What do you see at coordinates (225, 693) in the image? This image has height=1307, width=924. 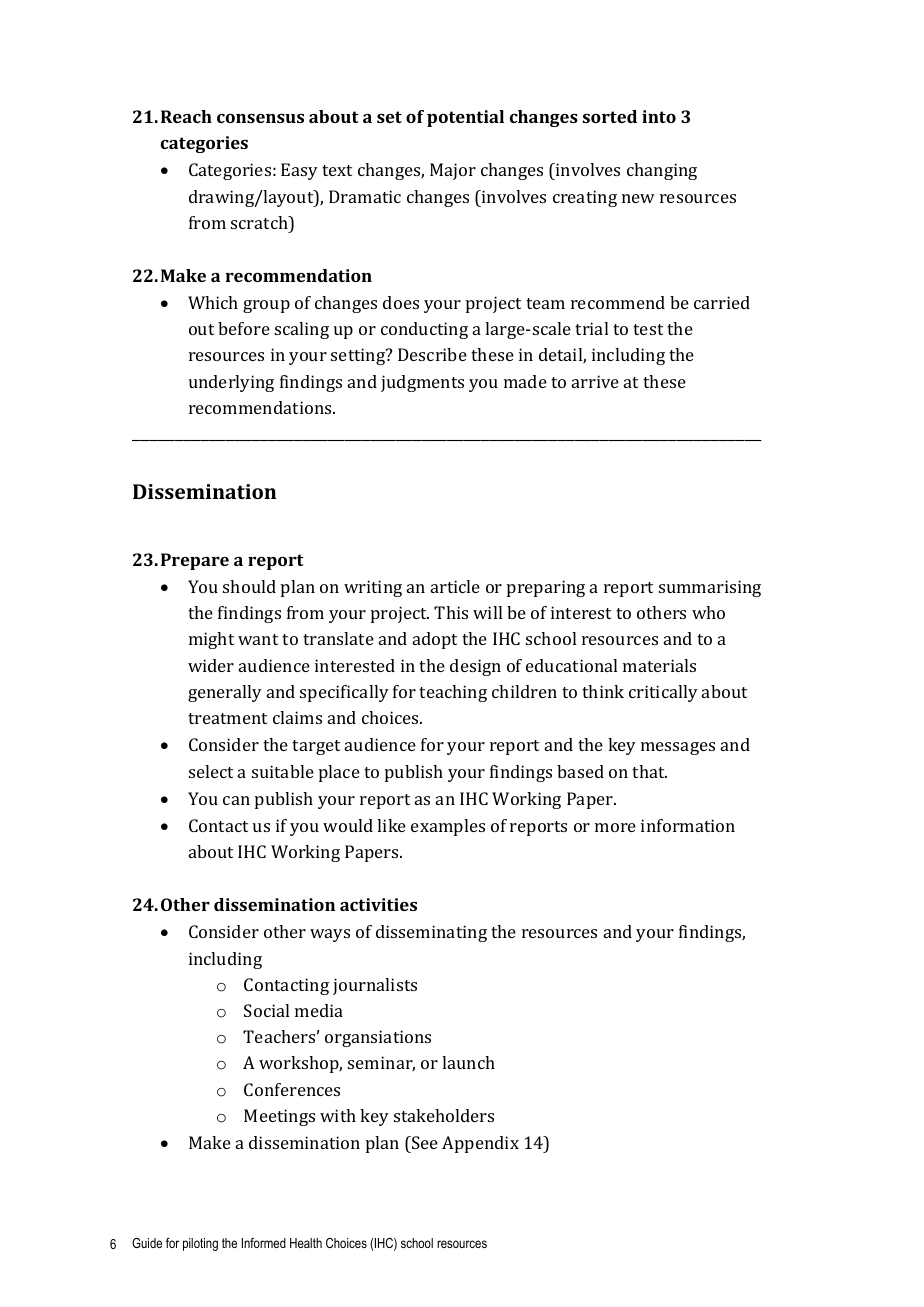 I see `generally` at bounding box center [225, 693].
